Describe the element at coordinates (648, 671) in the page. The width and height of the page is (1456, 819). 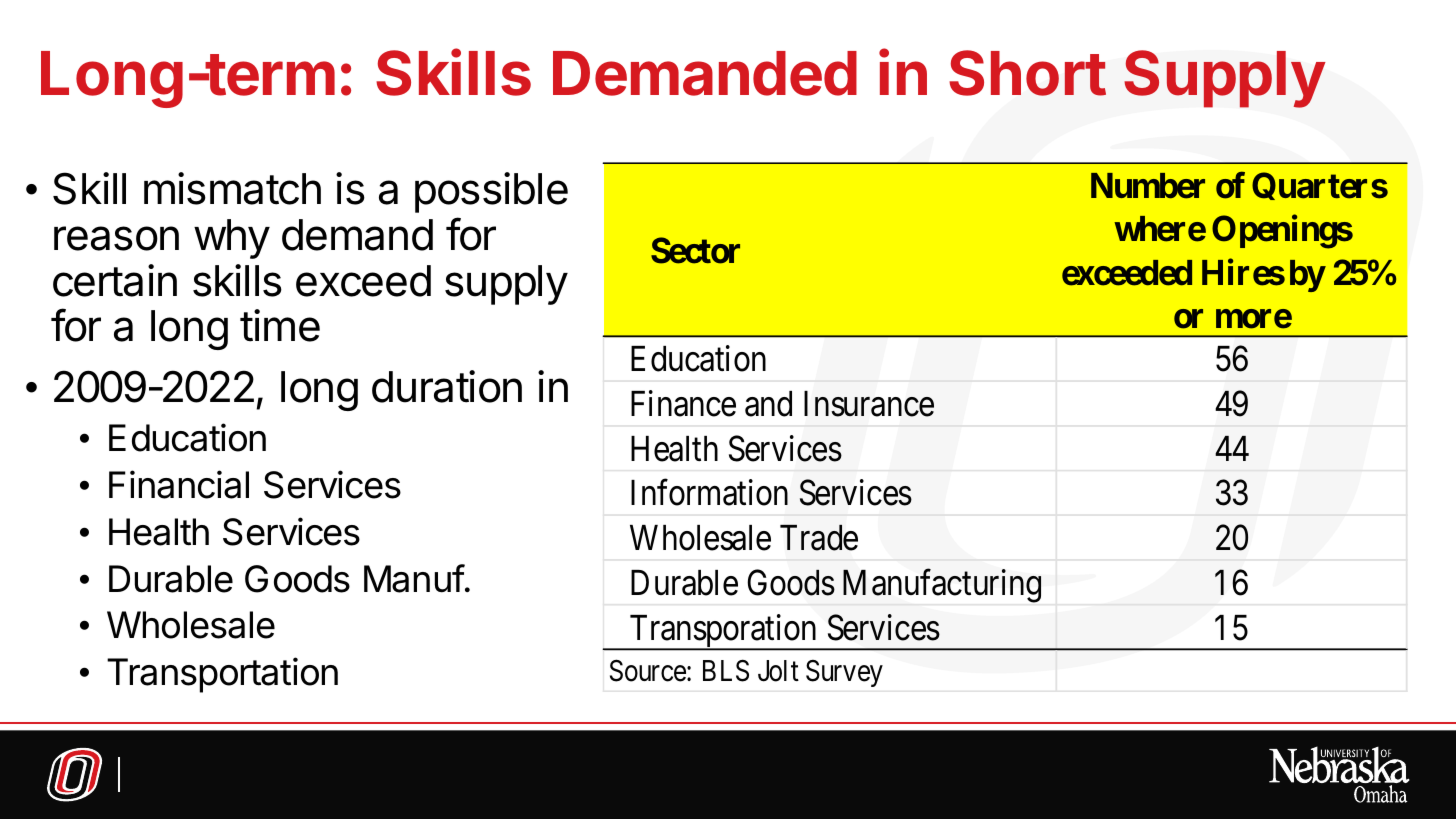
I see `Source` at that location.
